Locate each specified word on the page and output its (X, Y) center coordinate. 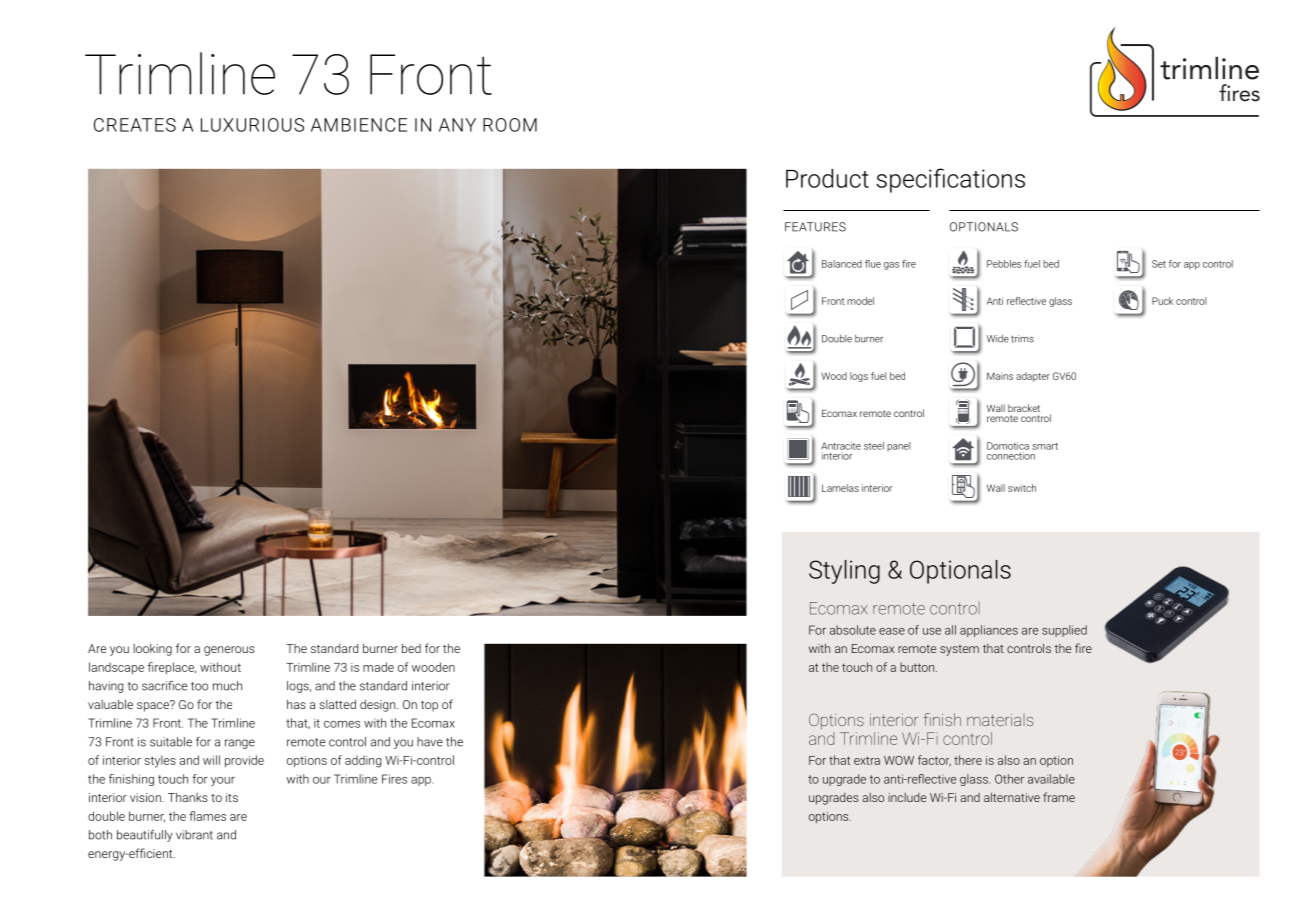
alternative (1012, 797)
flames (207, 816)
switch (1022, 488)
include (907, 797)
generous (229, 651)
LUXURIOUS (252, 125)
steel (874, 446)
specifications (950, 180)
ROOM (510, 125)
